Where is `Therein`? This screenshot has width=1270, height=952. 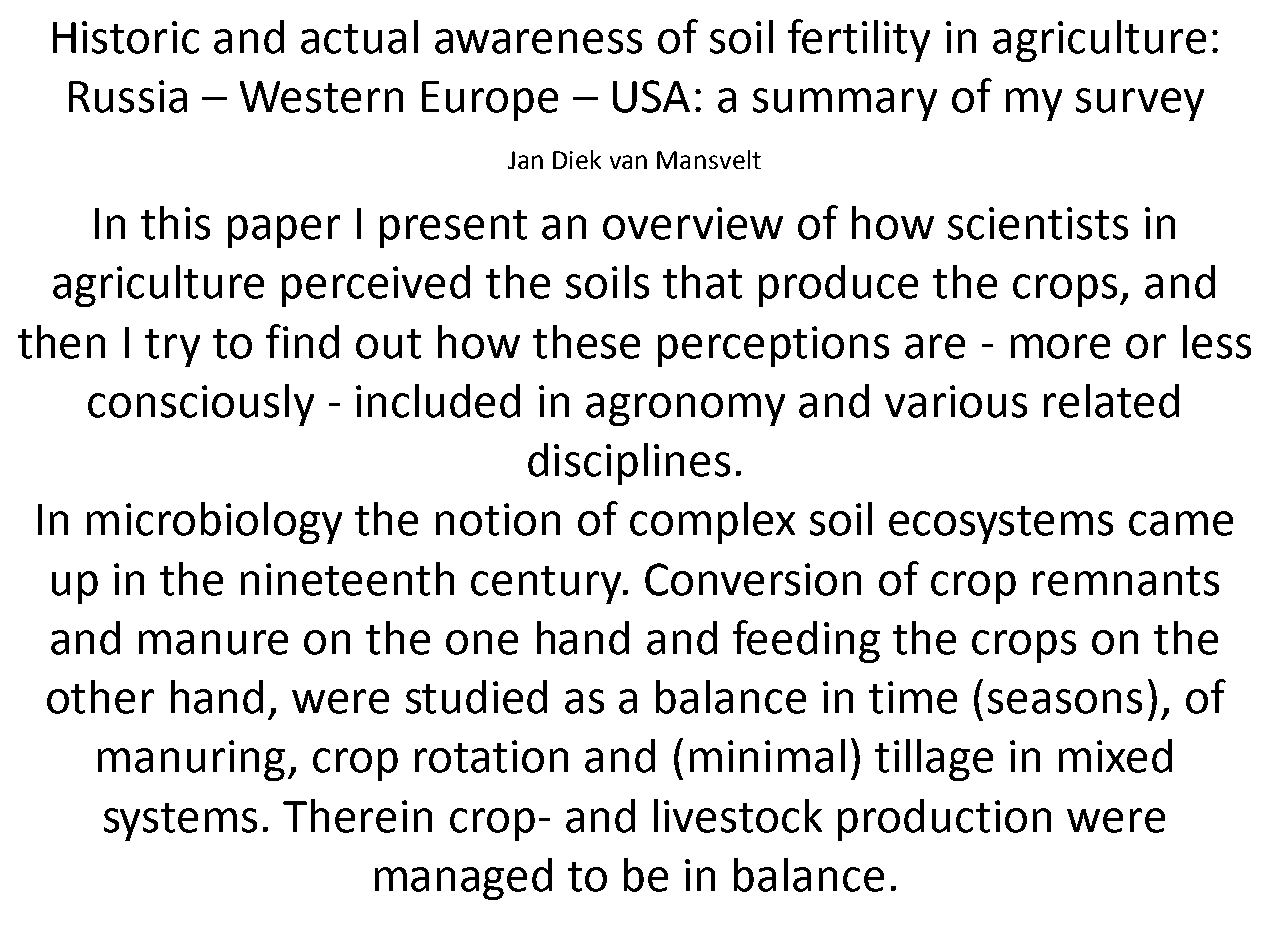
Therein is located at coordinates (357, 816).
